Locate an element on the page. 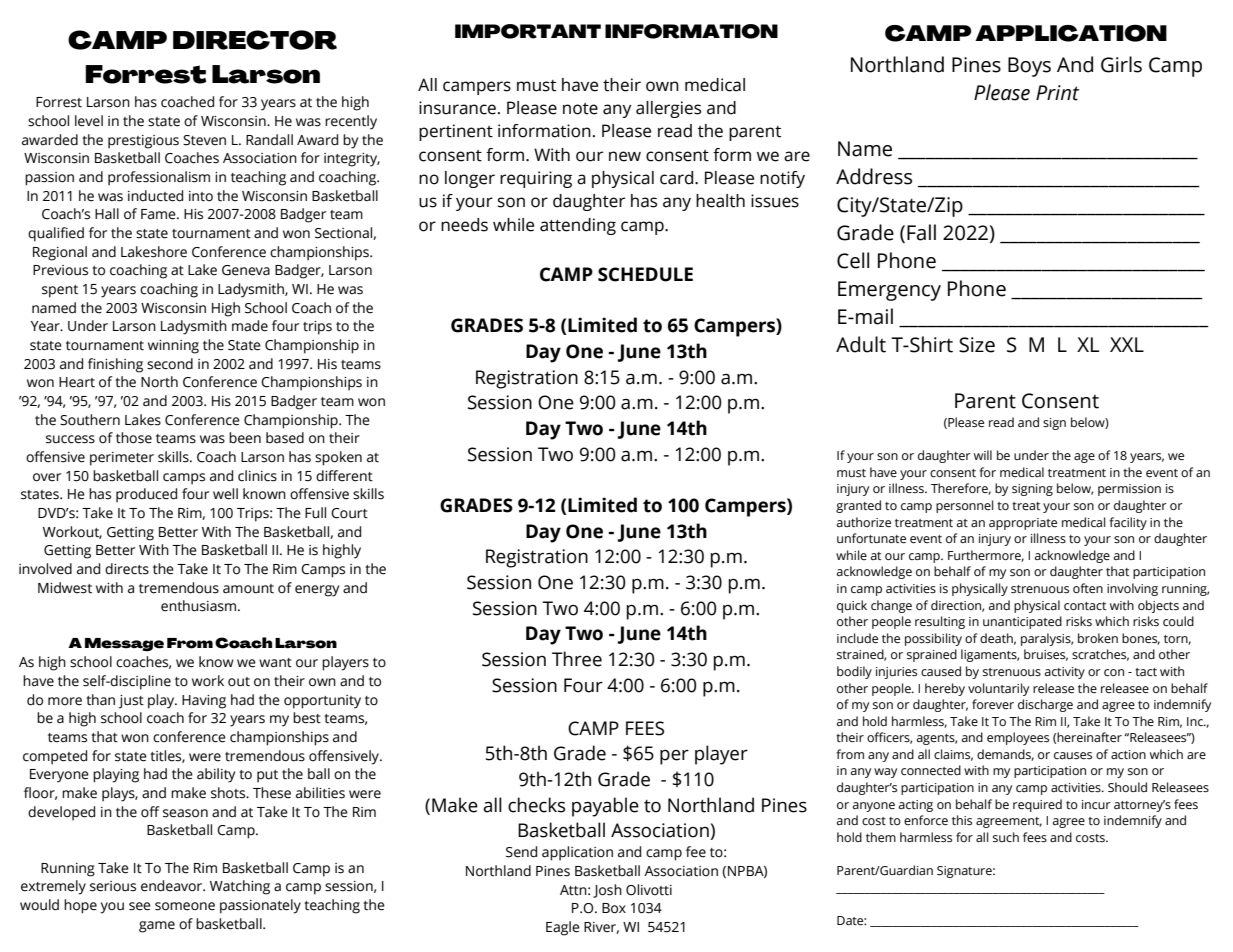  Three is located at coordinates (577, 659).
